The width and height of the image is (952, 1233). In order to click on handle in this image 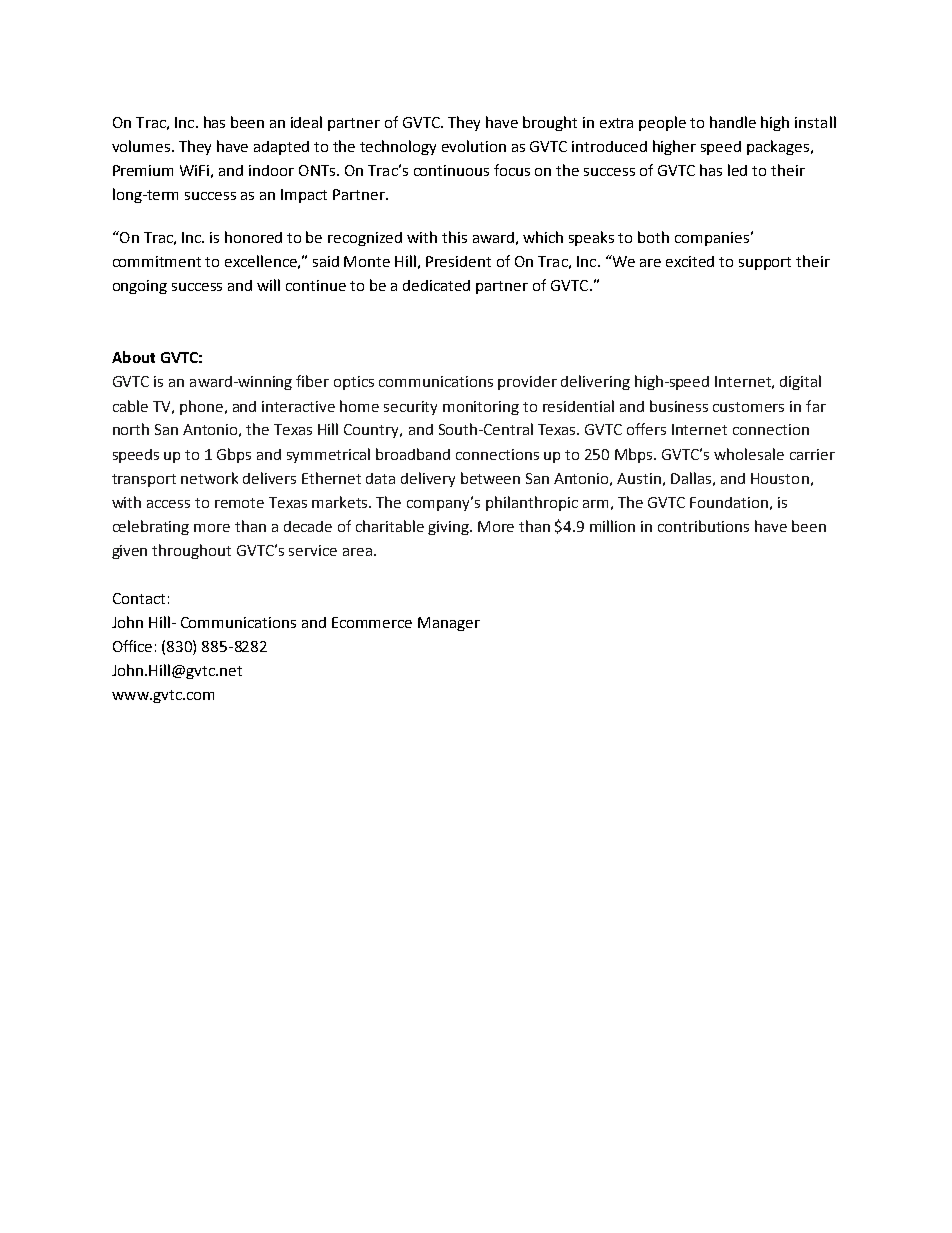, I will do `click(733, 122)`.
